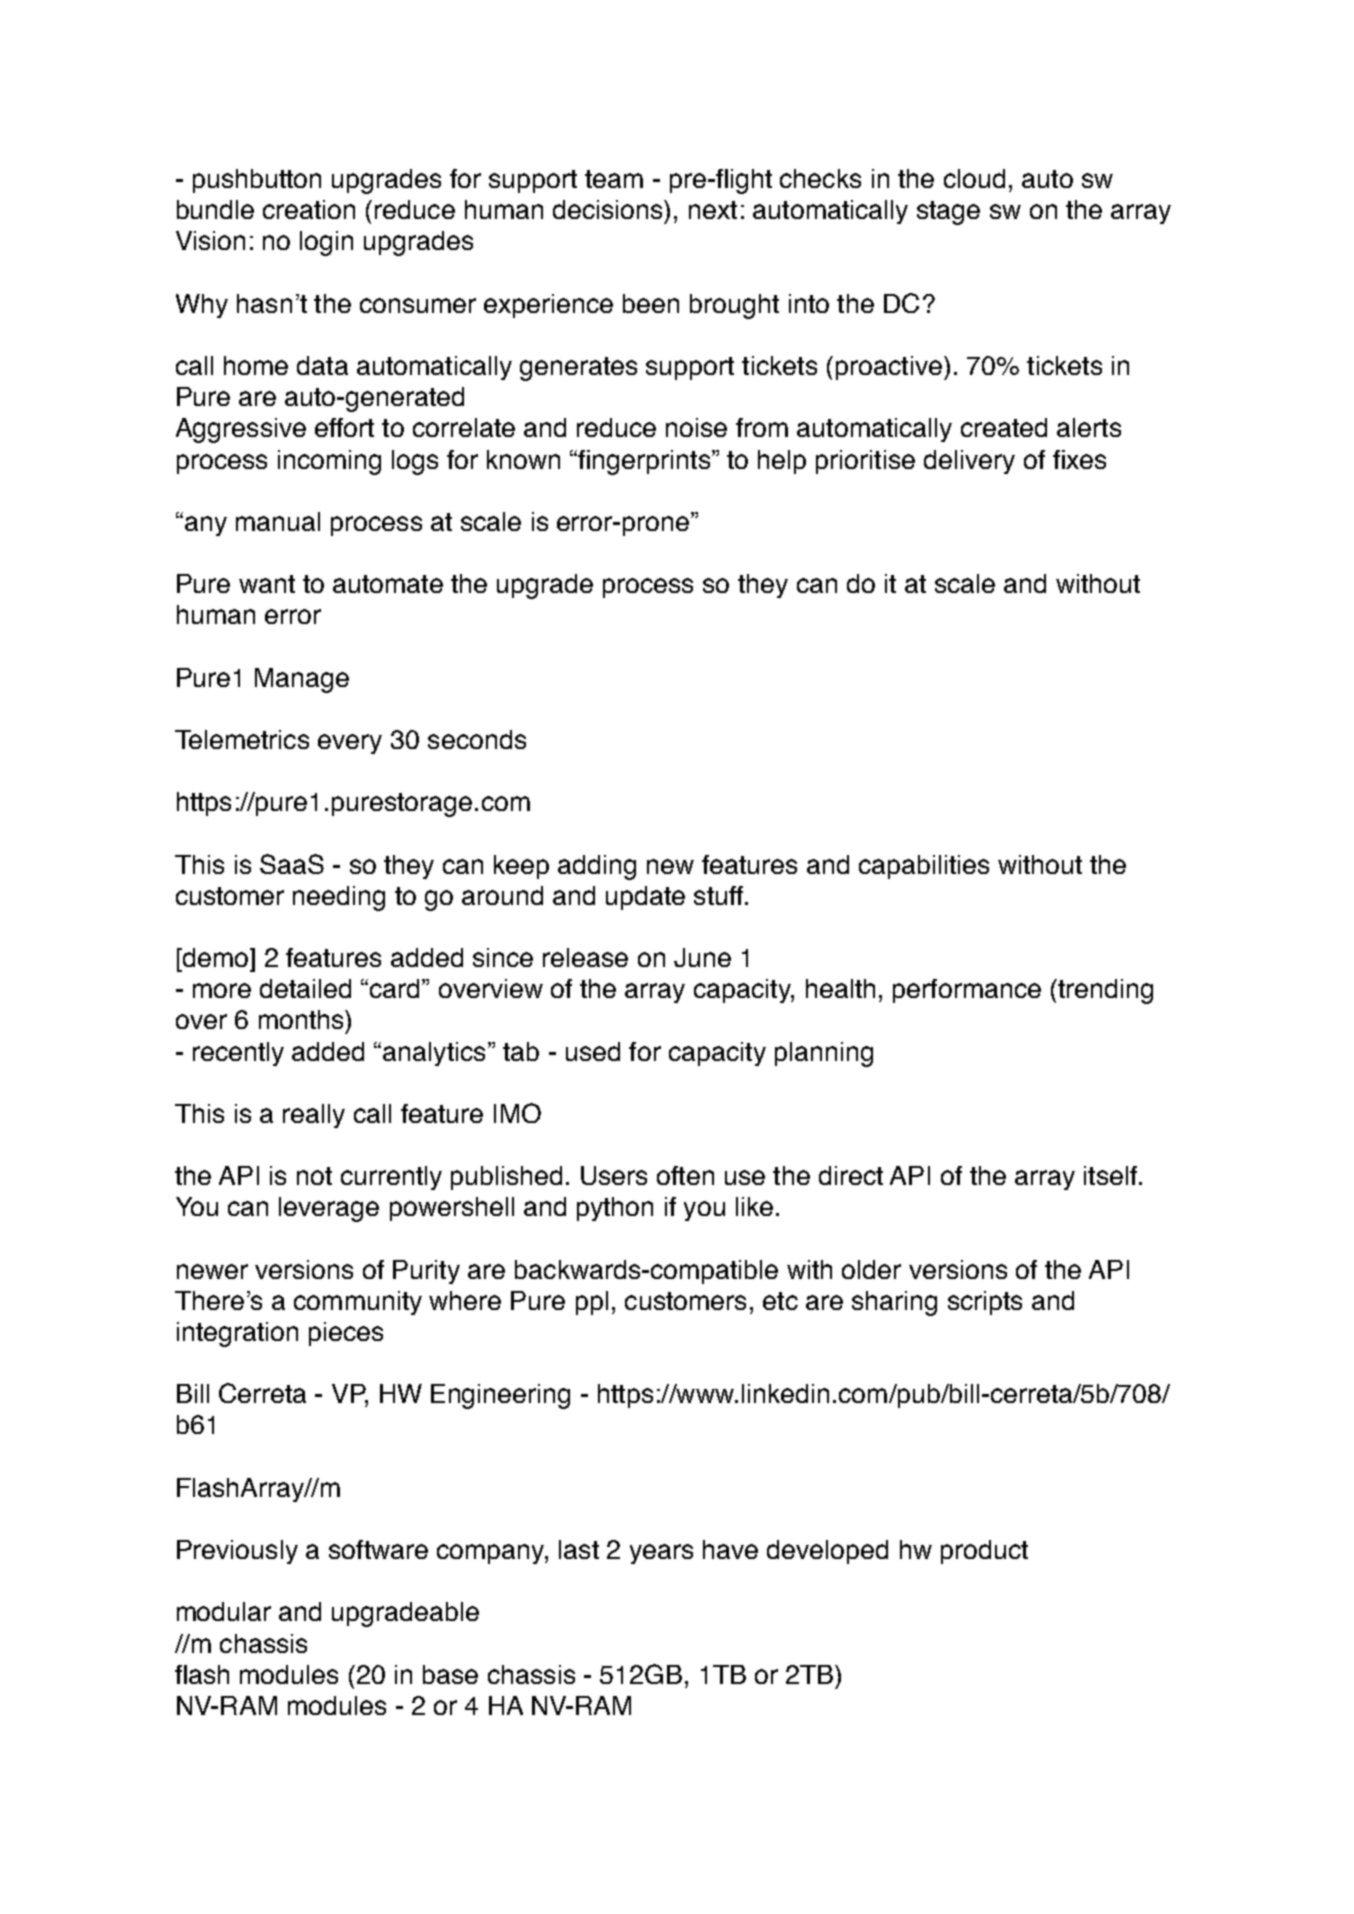  I want to click on creation, so click(309, 209).
